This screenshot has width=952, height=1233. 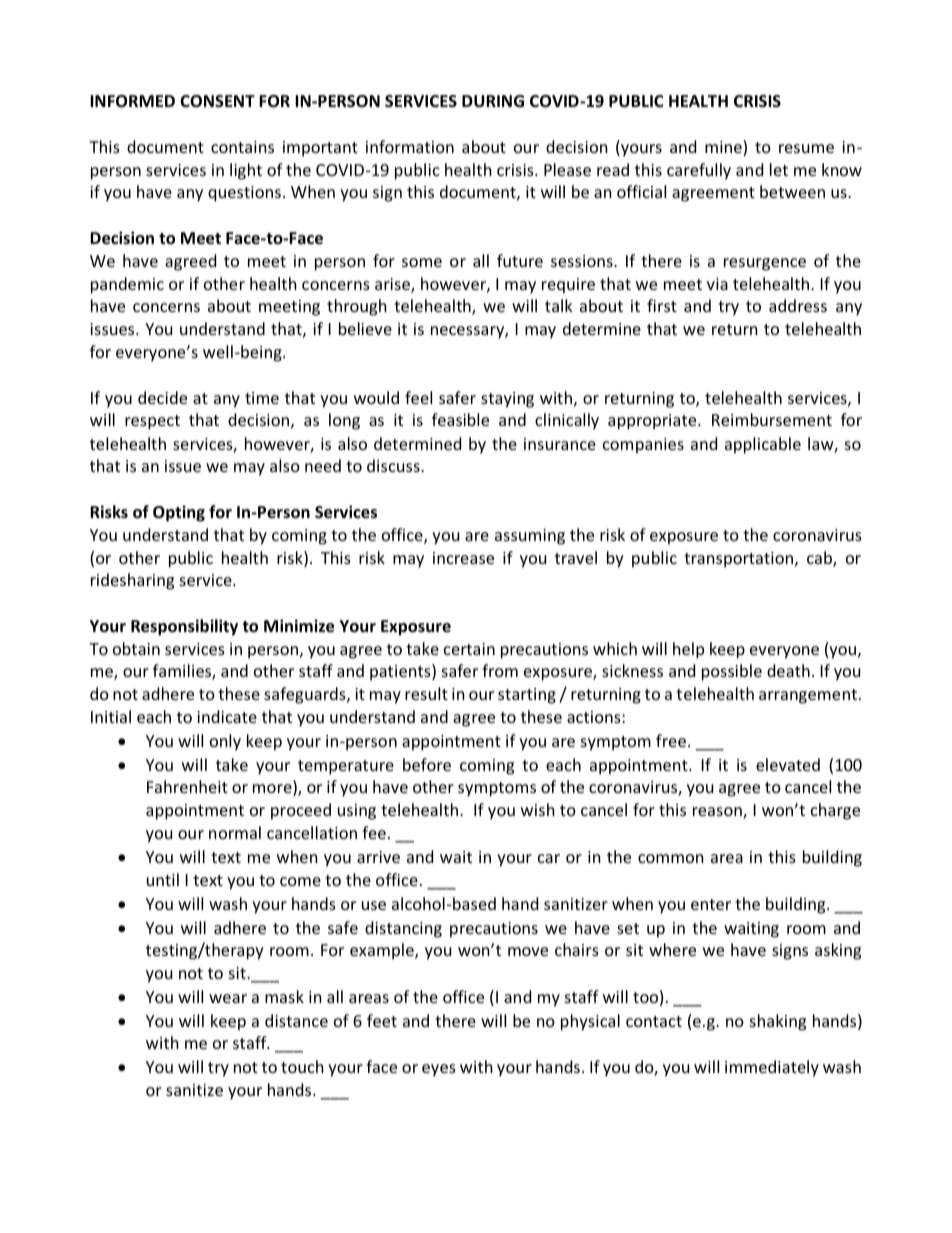 I want to click on shaking, so click(x=778, y=1022).
